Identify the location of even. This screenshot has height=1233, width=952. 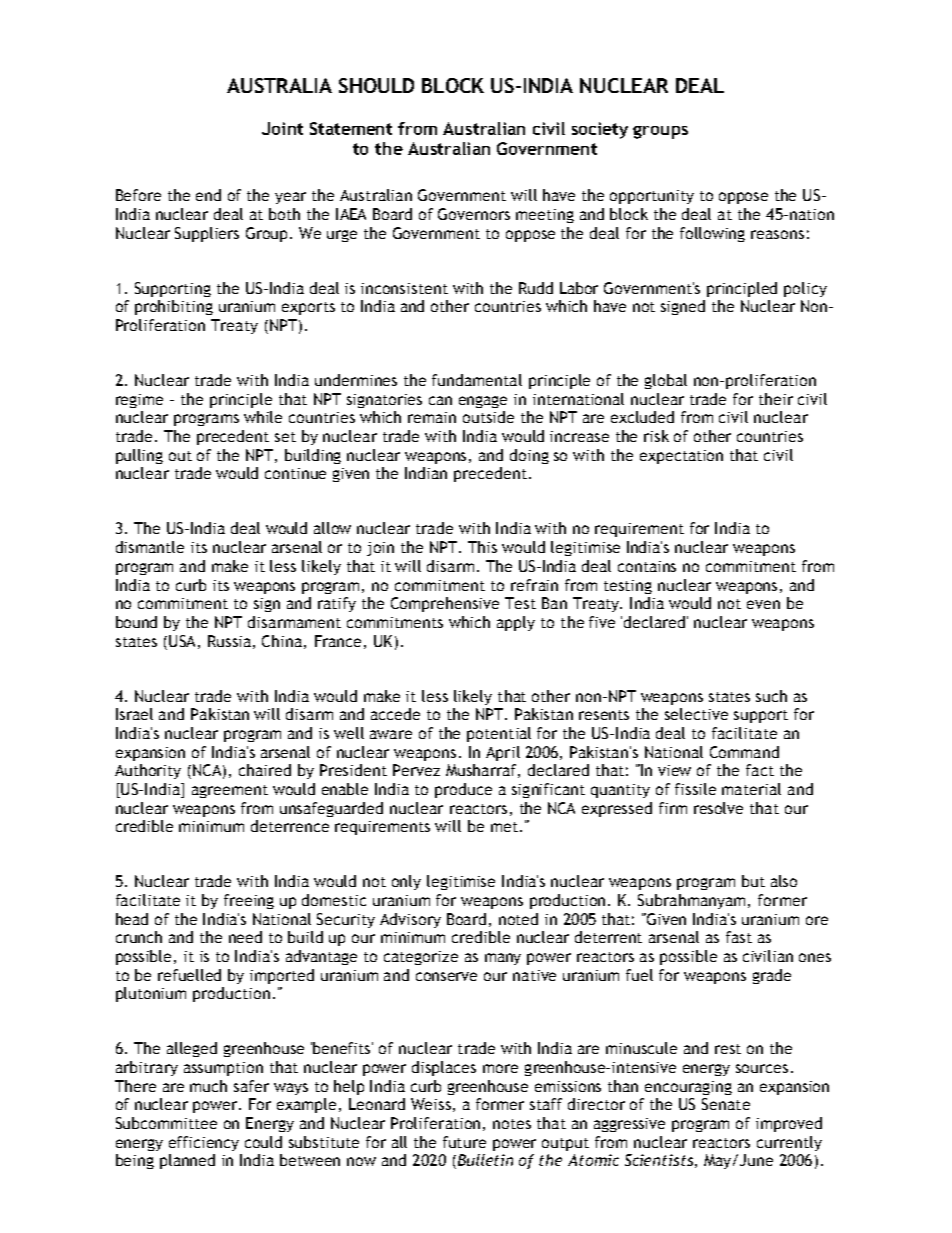
(763, 604).
